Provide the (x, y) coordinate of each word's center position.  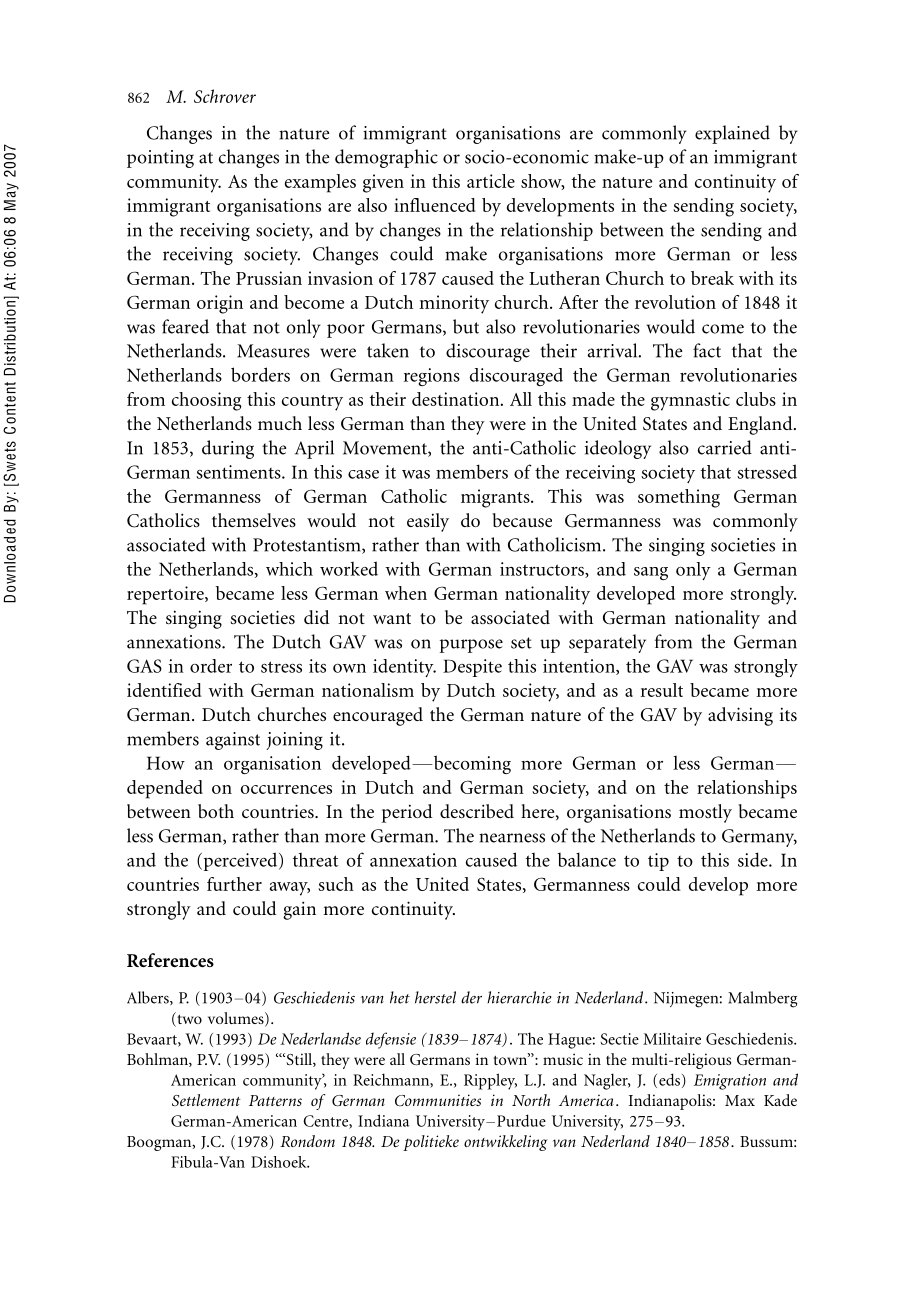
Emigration (730, 1082)
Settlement (206, 1100)
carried (725, 447)
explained (732, 134)
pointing (160, 159)
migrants (496, 498)
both (216, 811)
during (228, 449)
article (491, 181)
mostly (705, 813)
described (477, 811)
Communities (438, 1100)
